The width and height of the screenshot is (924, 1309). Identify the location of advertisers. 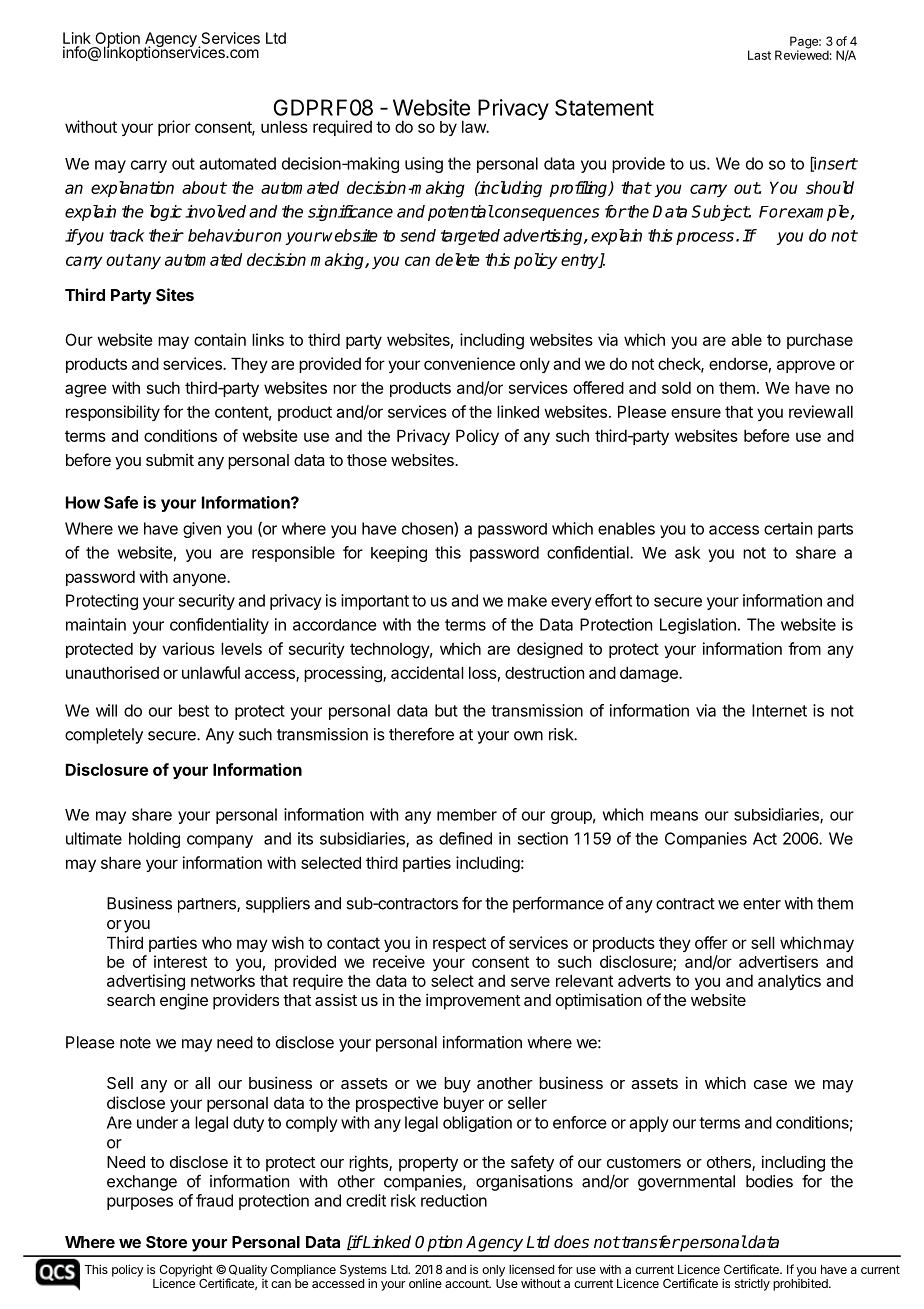
(778, 961).
